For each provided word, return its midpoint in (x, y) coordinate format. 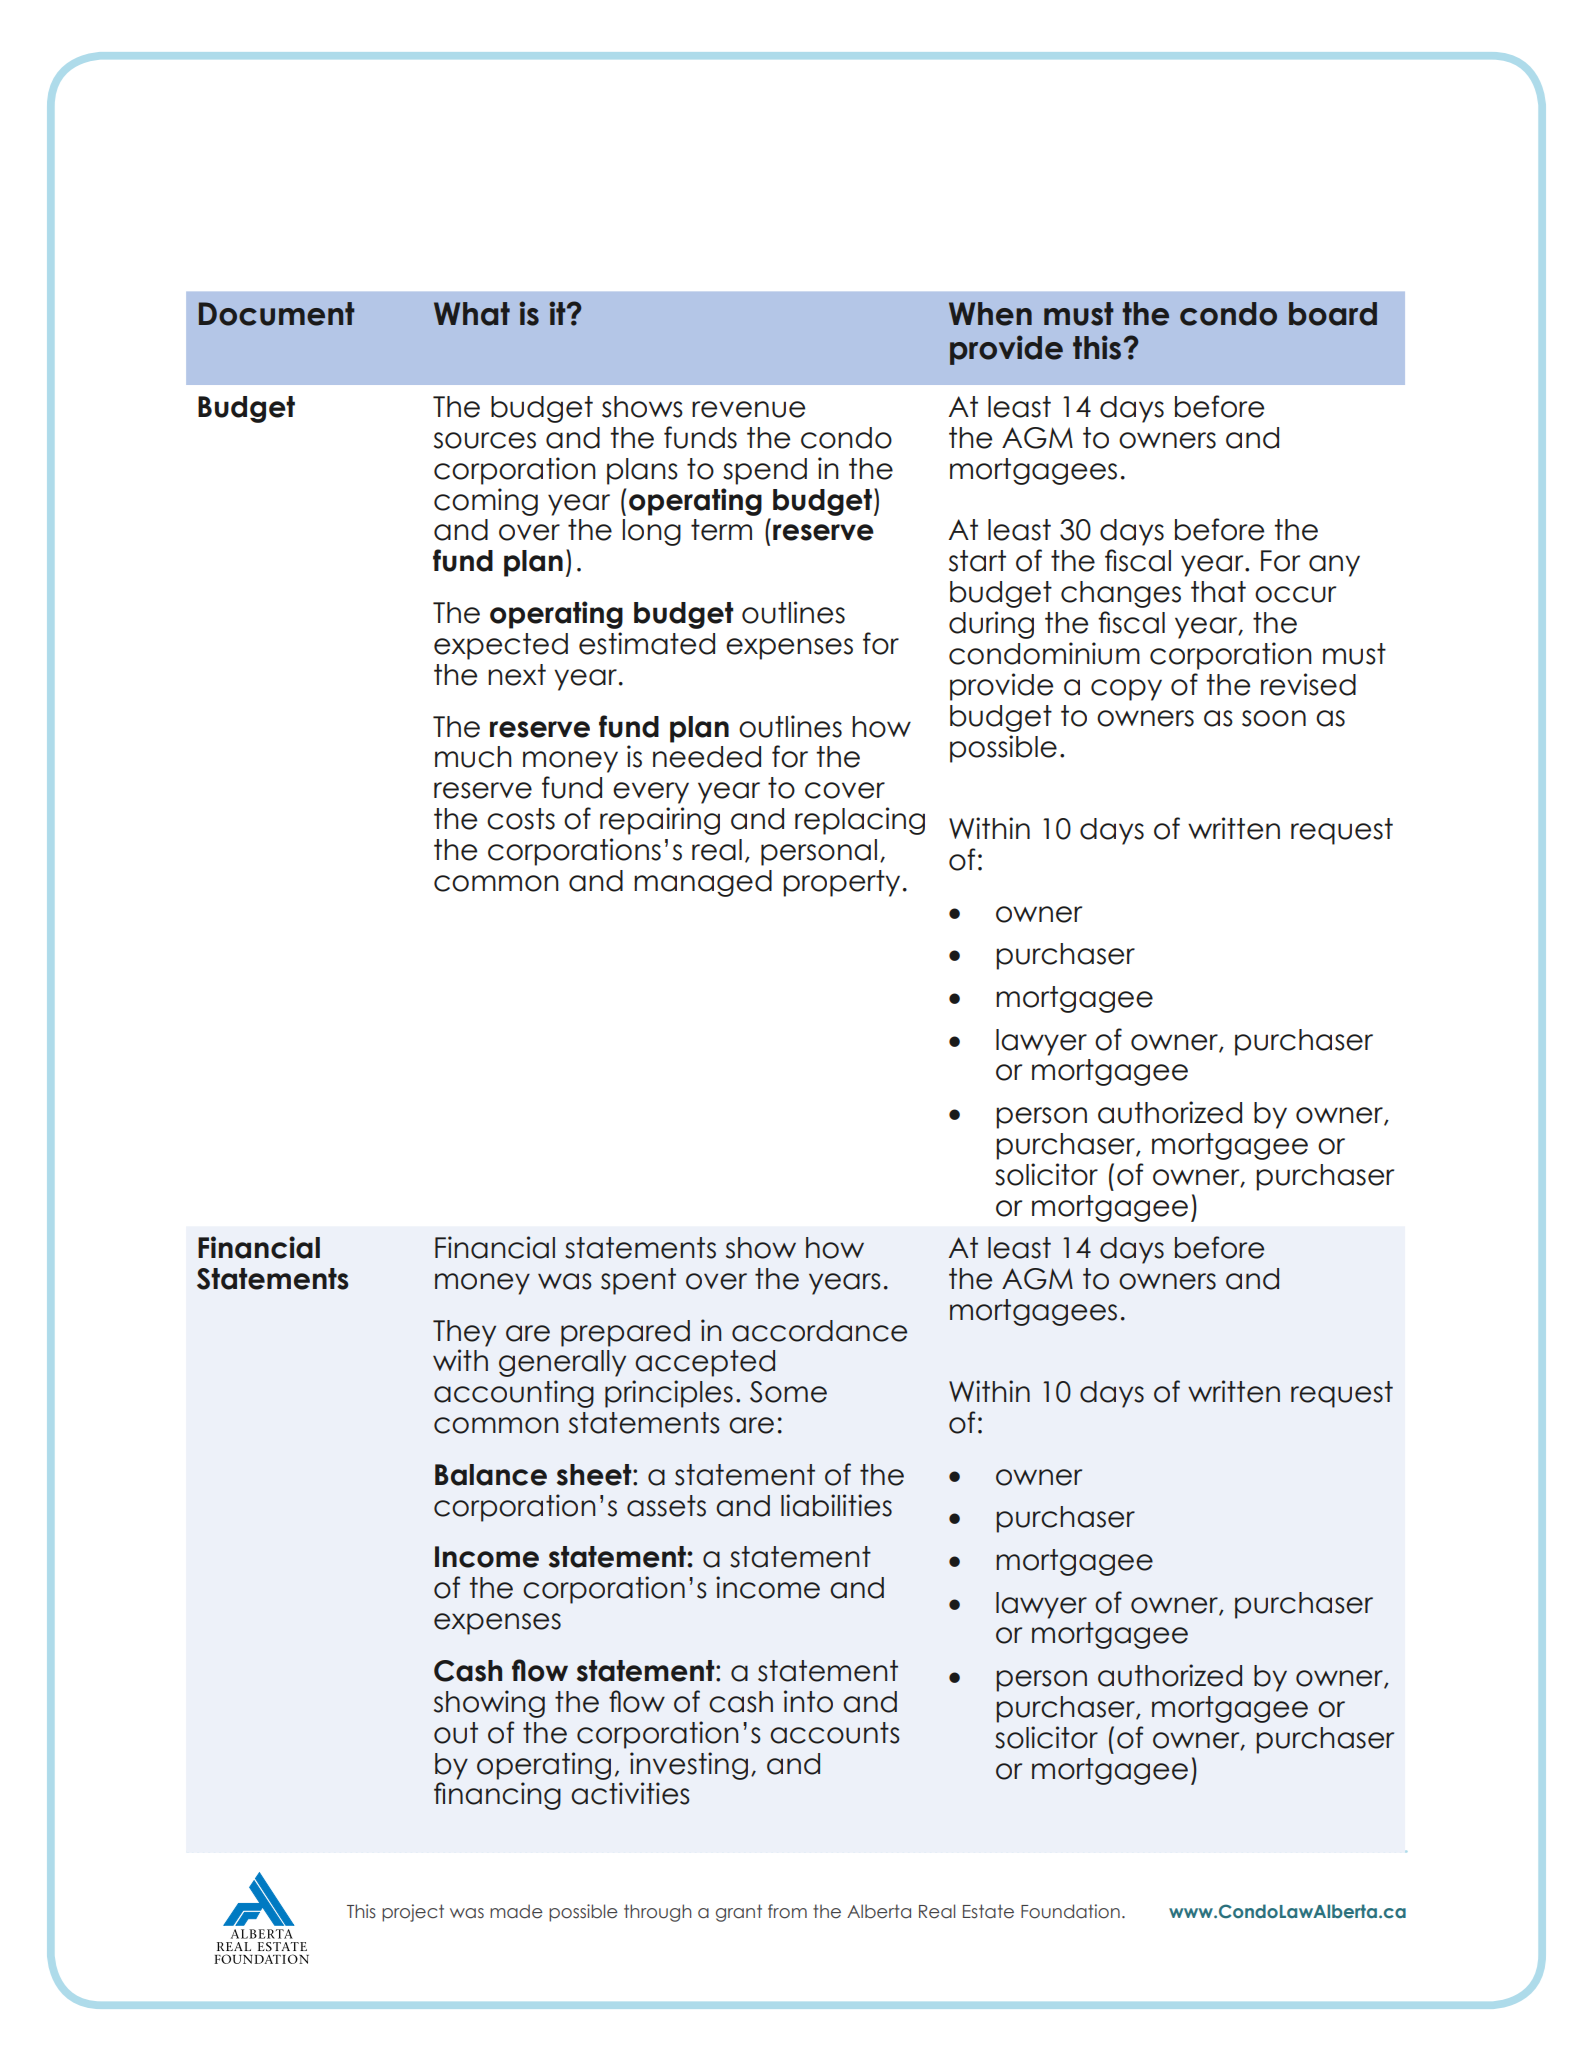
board (1333, 314)
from (787, 1911)
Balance (491, 1475)
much (473, 757)
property (841, 883)
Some (788, 1392)
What (472, 314)
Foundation (1070, 1911)
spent (638, 1281)
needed (707, 757)
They (464, 1333)
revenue (748, 409)
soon (1274, 718)
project (413, 1913)
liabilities (836, 1505)
